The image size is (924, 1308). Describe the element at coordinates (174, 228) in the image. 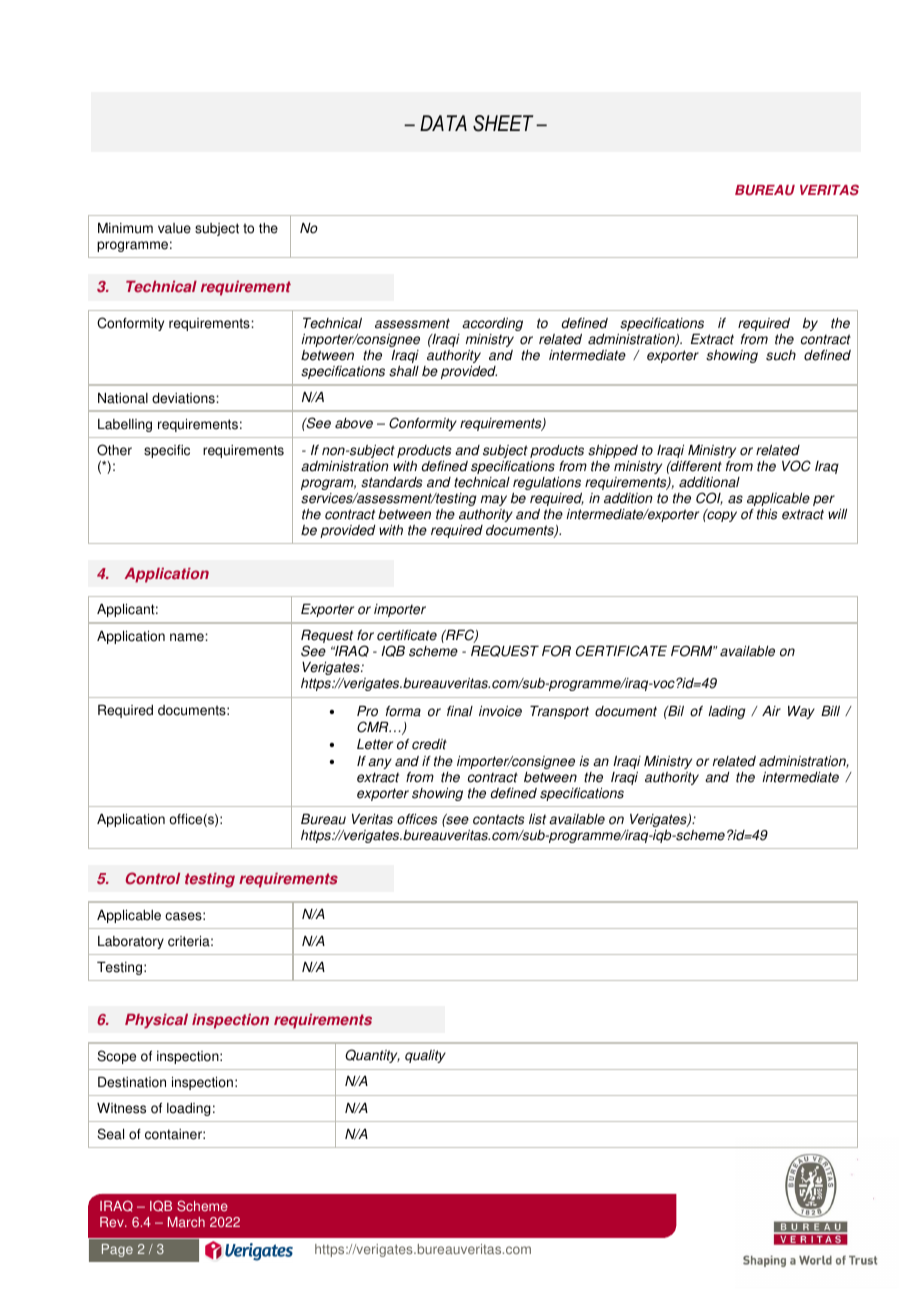

I see `value` at that location.
